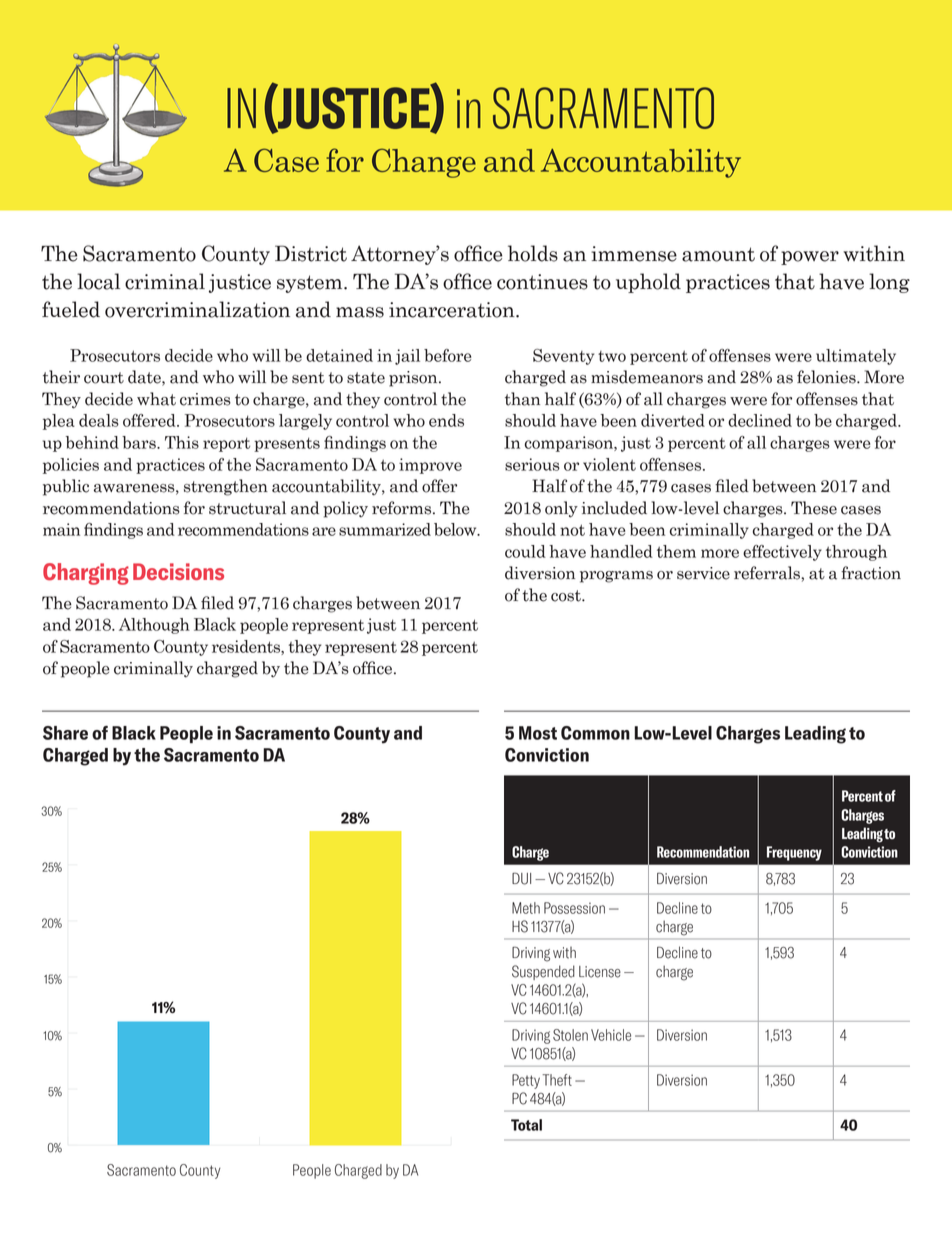 Image resolution: width=952 pixels, height=1233 pixels. I want to click on local, so click(98, 281).
